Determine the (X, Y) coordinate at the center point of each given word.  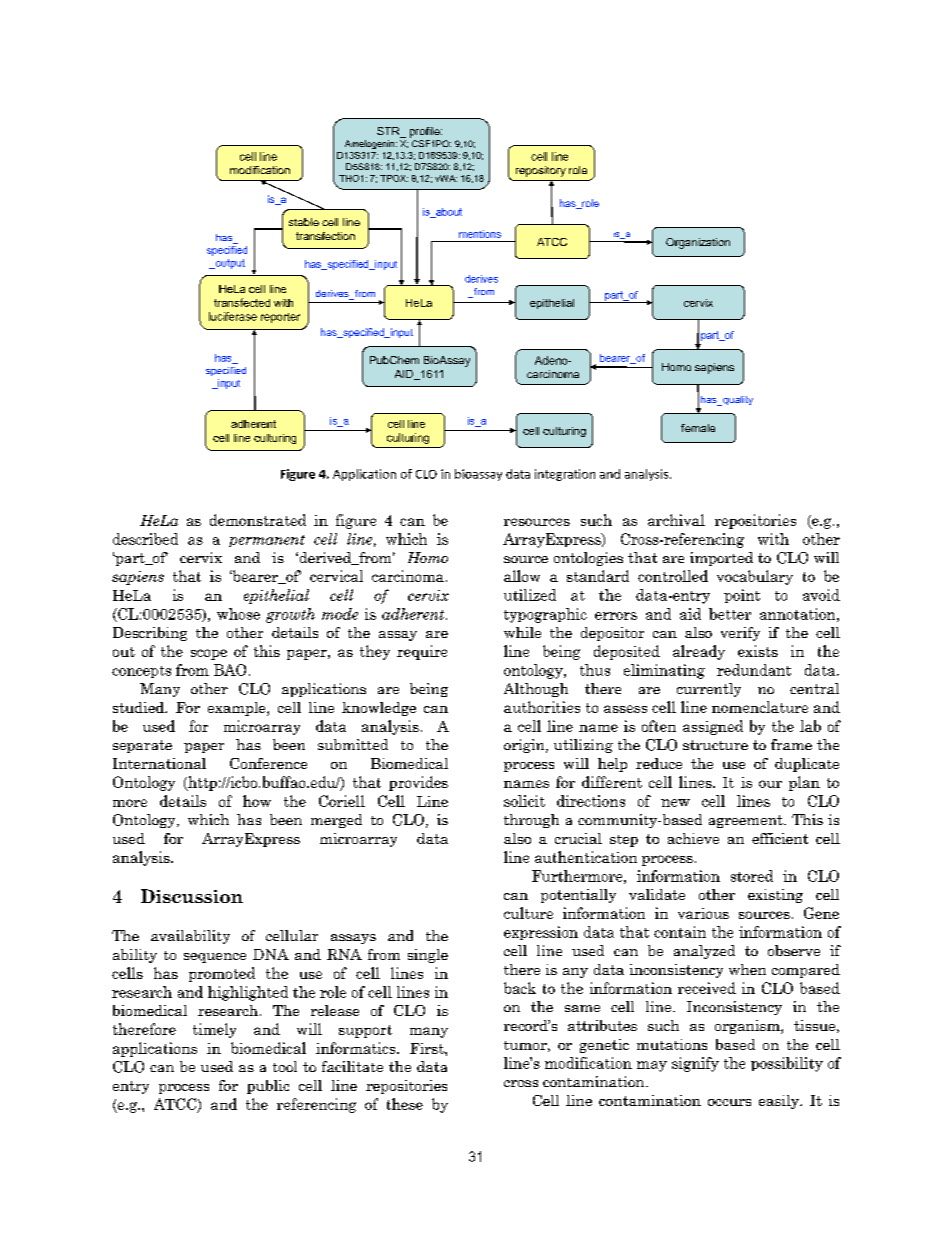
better (730, 614)
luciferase (233, 316)
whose (238, 614)
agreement (747, 821)
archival (676, 520)
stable (304, 222)
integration (565, 475)
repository (541, 171)
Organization (698, 243)
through (531, 821)
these (405, 1104)
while (522, 632)
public (268, 1087)
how (257, 801)
